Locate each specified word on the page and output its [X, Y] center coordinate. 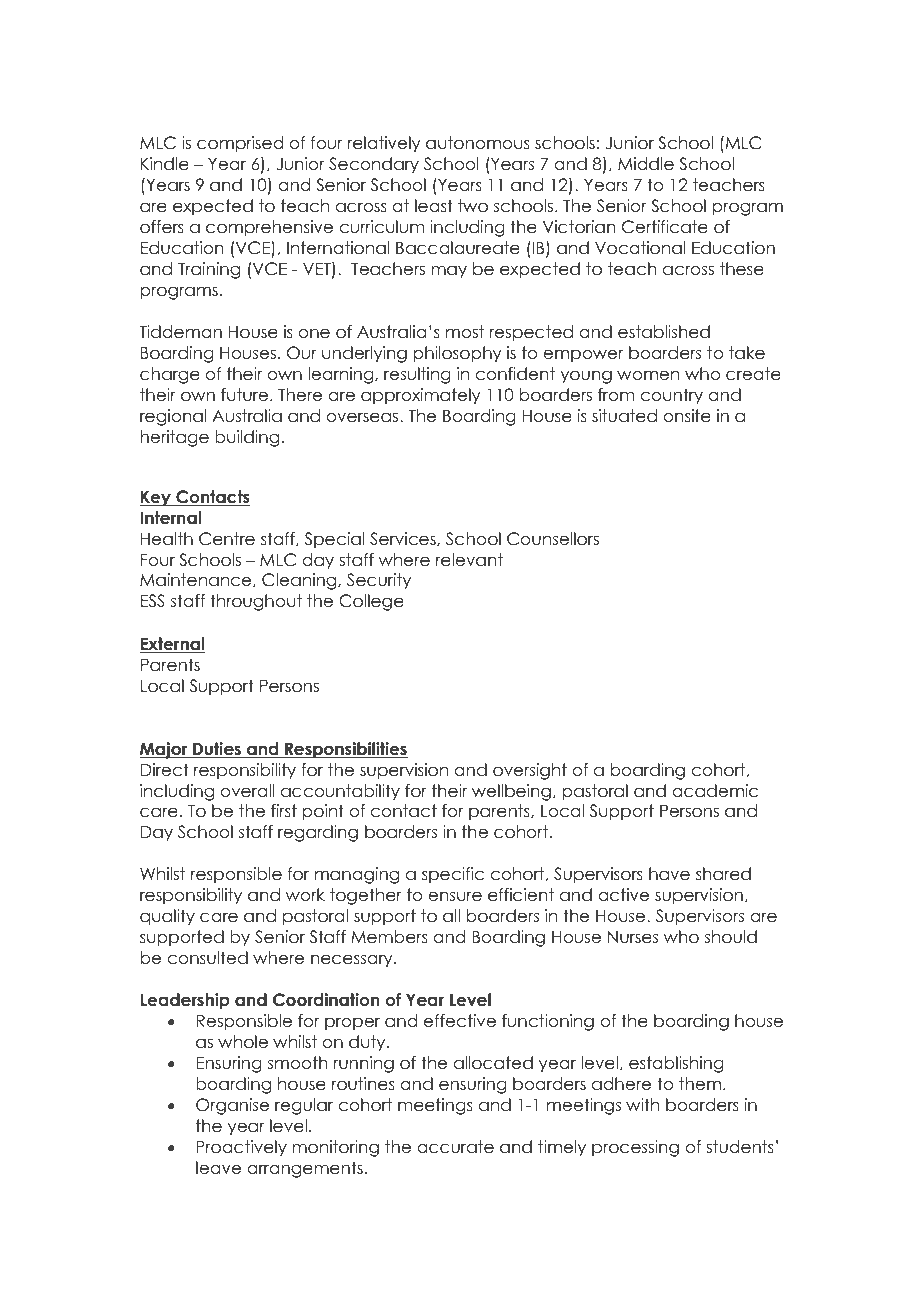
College [371, 602]
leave [218, 1168]
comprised [240, 144]
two [473, 206]
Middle [646, 164]
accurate [455, 1147]
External [172, 645]
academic [715, 791]
